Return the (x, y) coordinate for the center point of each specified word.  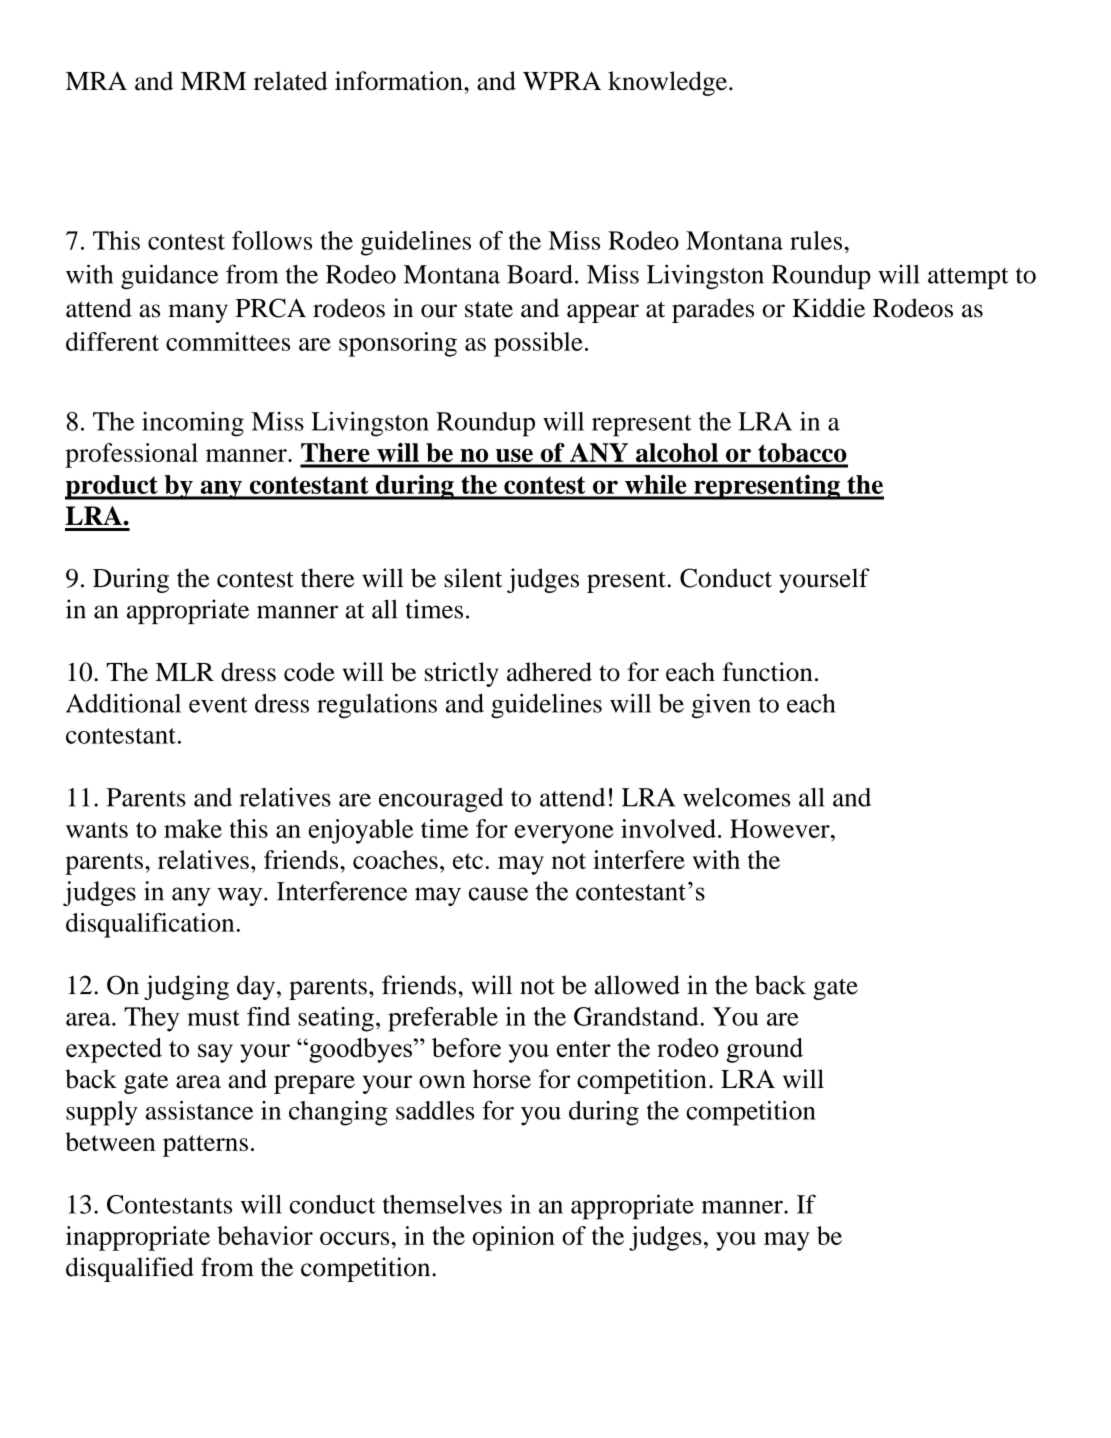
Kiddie (828, 308)
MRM (213, 81)
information (400, 81)
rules (817, 240)
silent (473, 578)
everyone (564, 834)
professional (131, 455)
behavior (265, 1235)
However (781, 828)
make (193, 828)
